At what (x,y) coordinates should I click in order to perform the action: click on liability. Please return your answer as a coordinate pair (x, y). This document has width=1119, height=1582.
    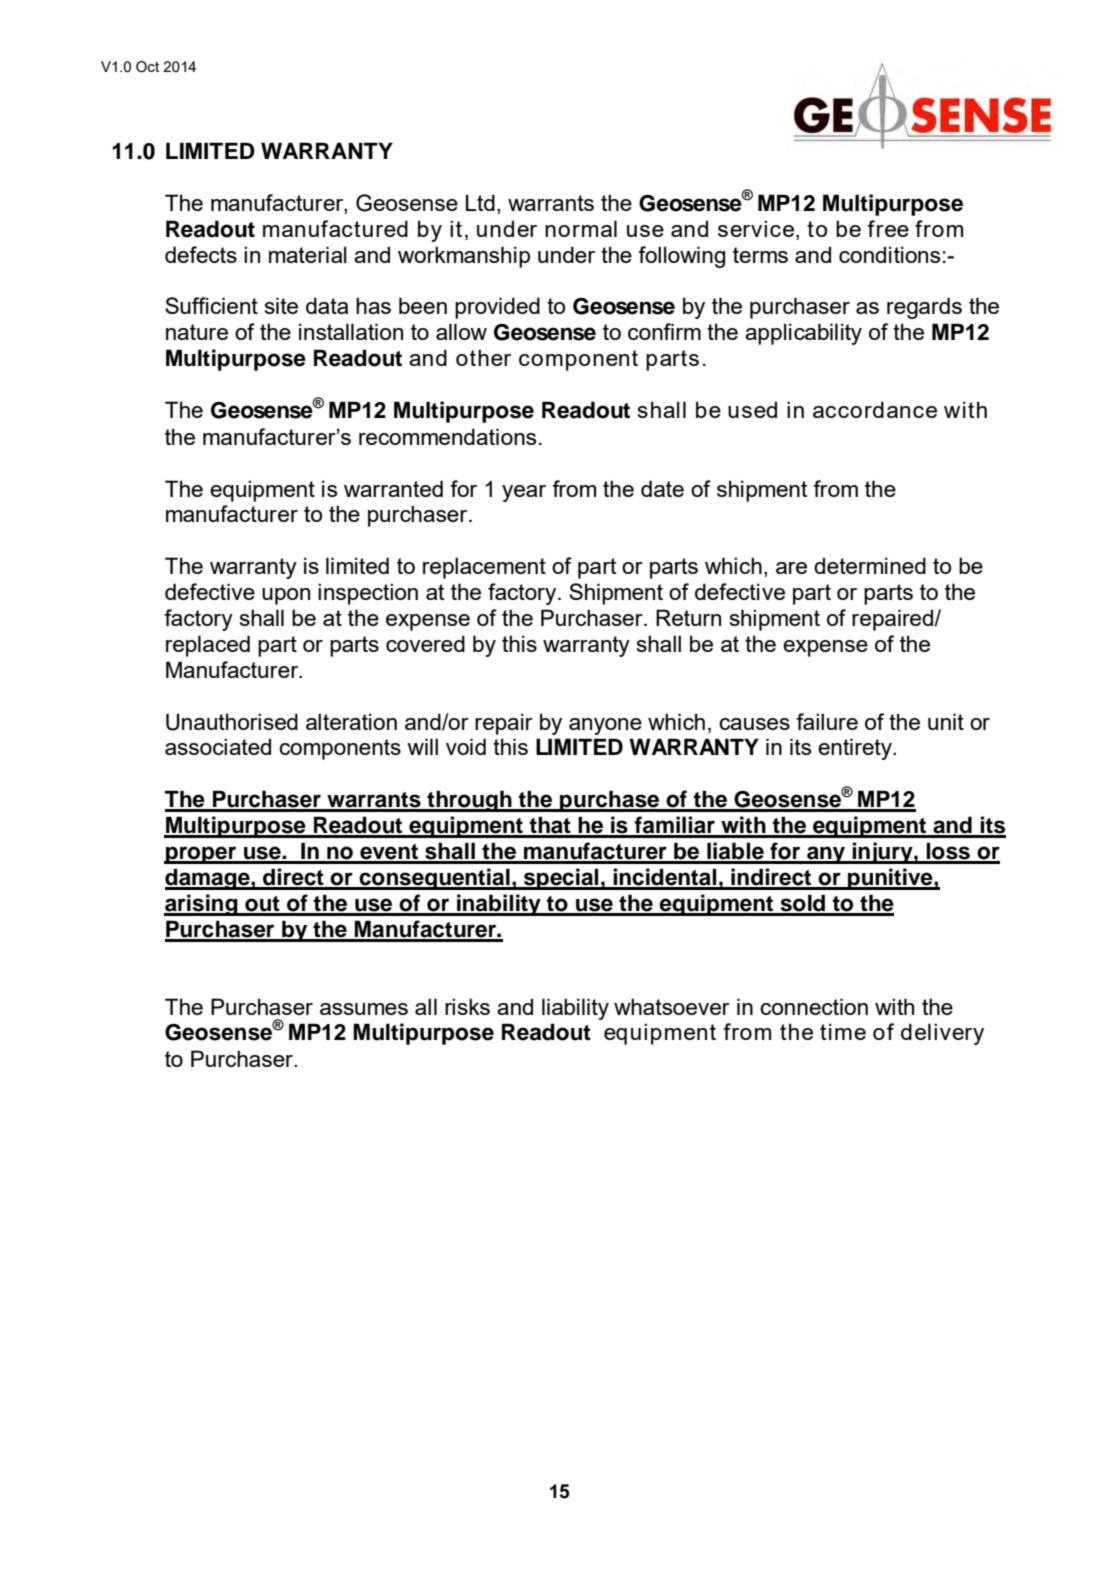
    Looking at the image, I should click on (575, 1009).
